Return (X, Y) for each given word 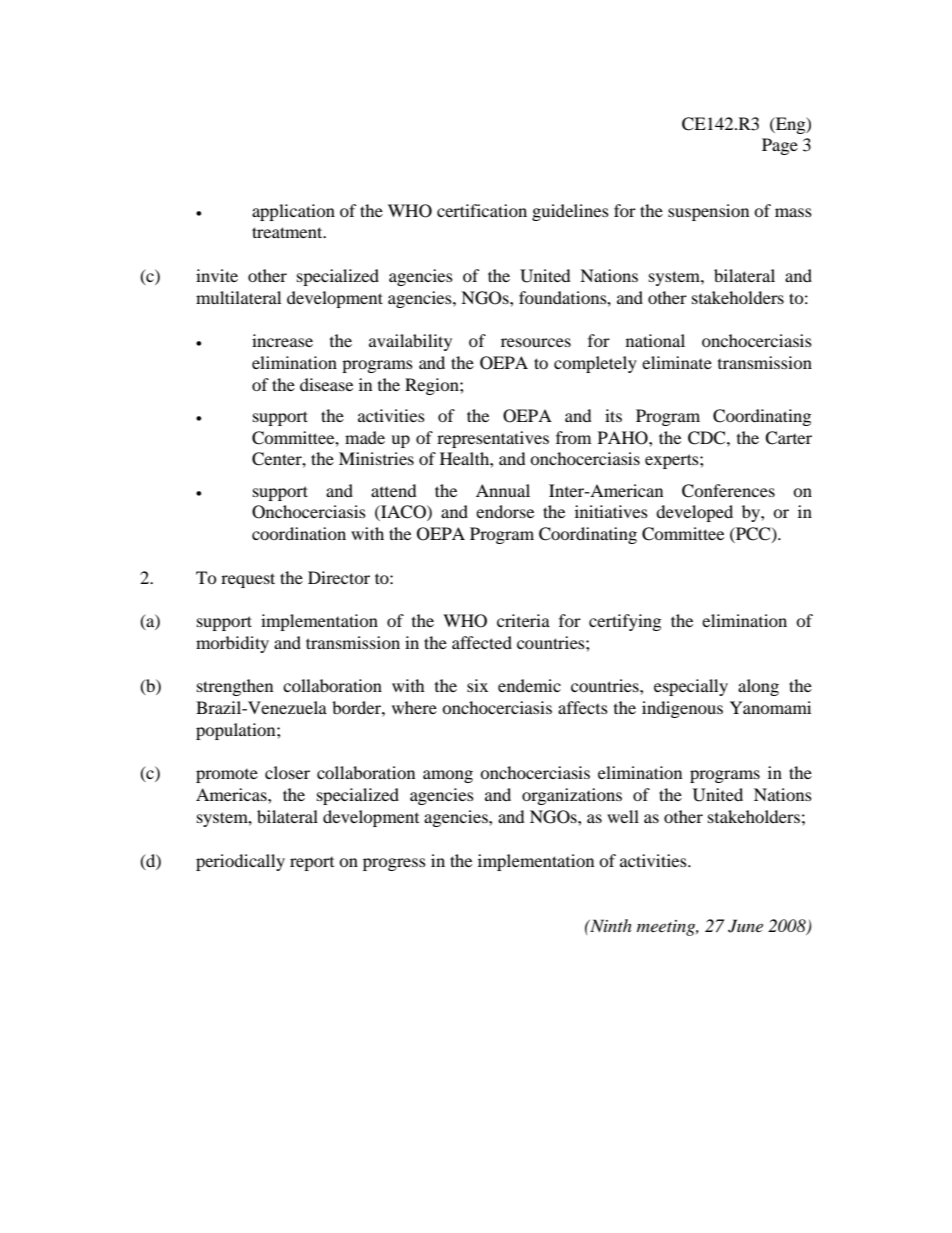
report (312, 864)
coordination (299, 533)
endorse (505, 511)
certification (482, 210)
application (293, 212)
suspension (708, 212)
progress (394, 864)
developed (694, 513)
